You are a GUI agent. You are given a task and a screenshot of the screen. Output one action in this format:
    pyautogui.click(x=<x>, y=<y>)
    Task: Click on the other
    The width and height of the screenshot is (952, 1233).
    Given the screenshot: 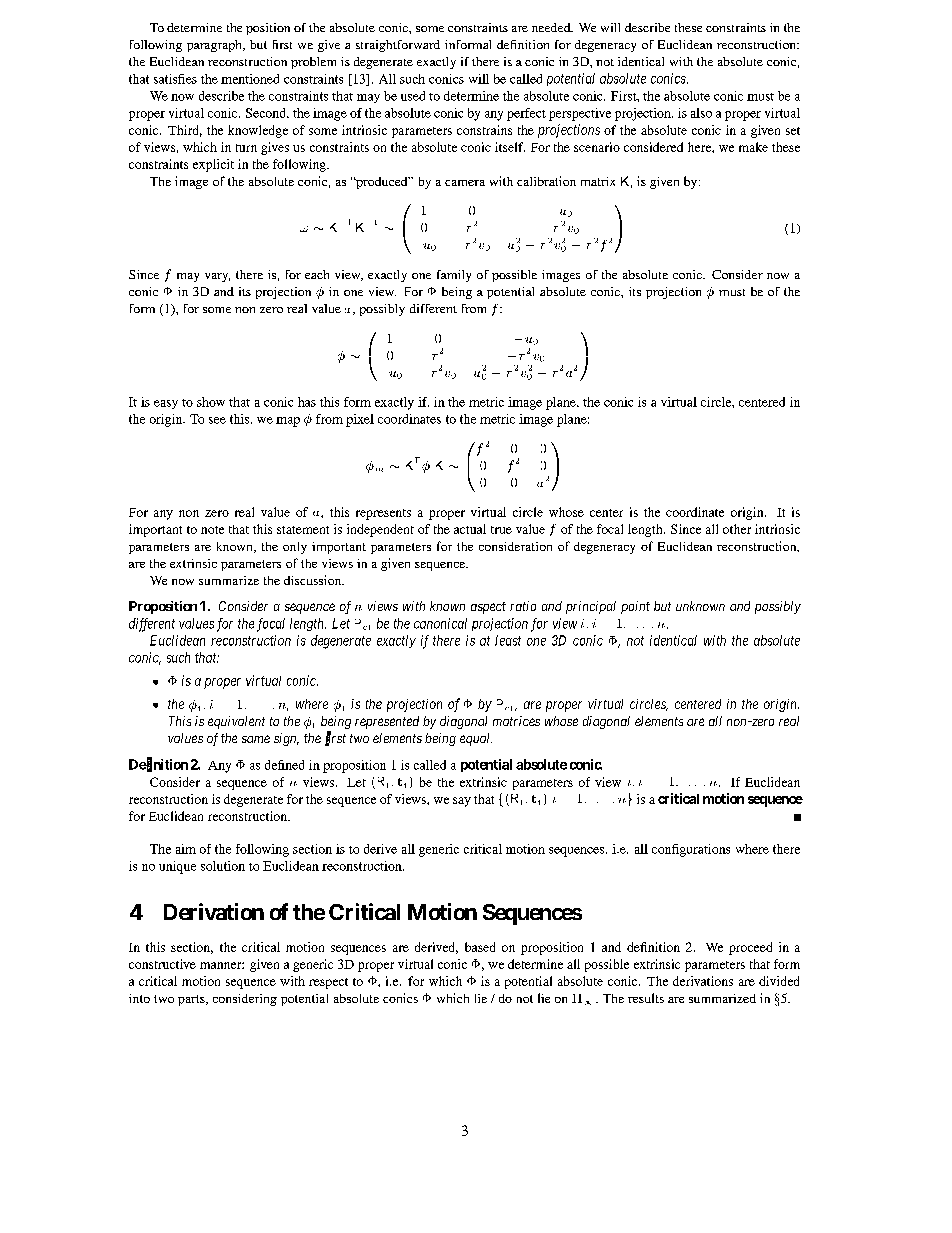 What is the action you would take?
    pyautogui.click(x=737, y=529)
